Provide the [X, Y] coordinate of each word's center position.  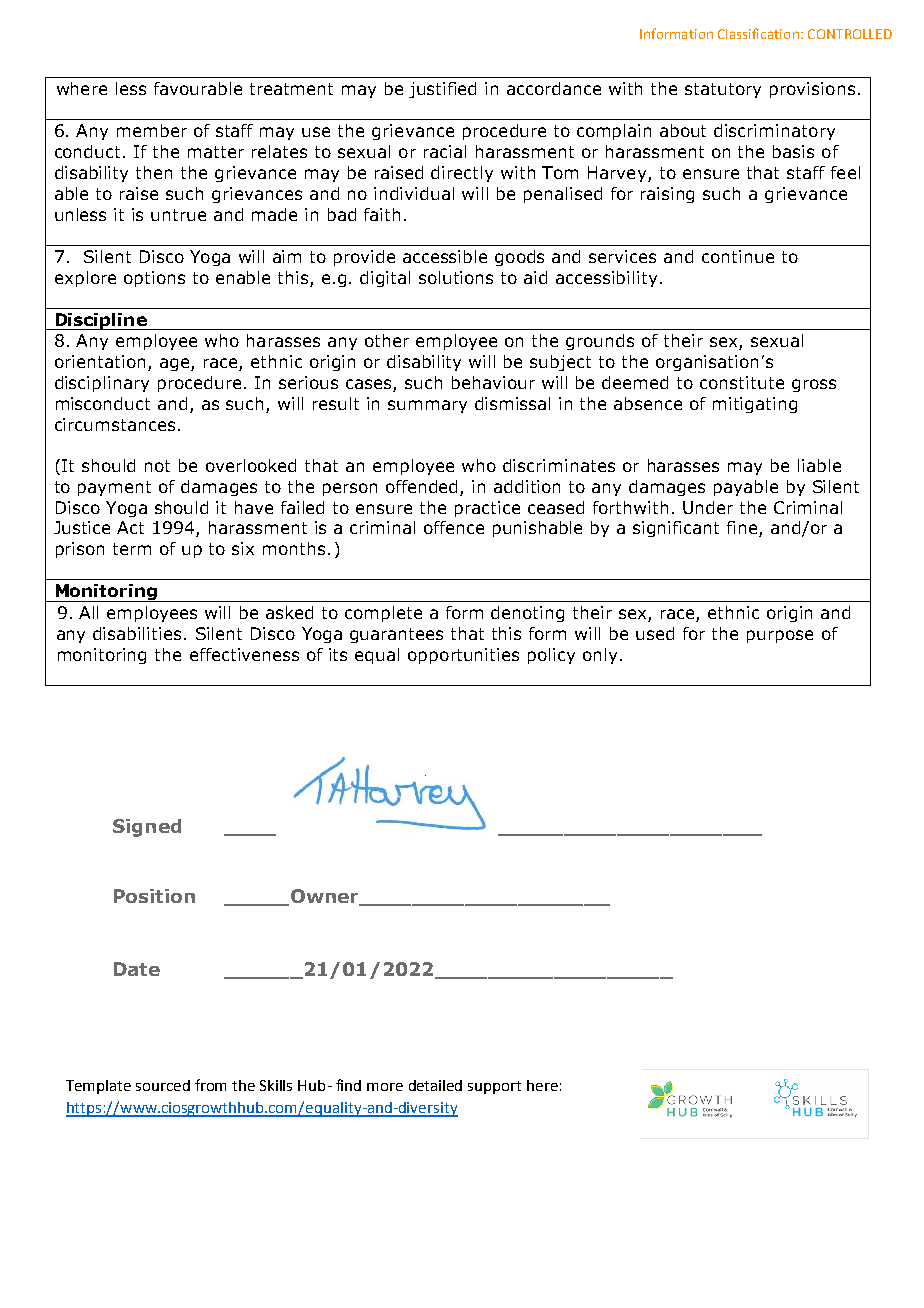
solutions [456, 277]
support [494, 1087]
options [154, 279]
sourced [163, 1085]
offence [454, 527]
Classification [758, 33]
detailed [435, 1085]
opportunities [463, 656]
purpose [780, 636]
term [132, 549]
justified [442, 90]
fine [743, 529]
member [152, 130]
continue [738, 256]
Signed [147, 828]
